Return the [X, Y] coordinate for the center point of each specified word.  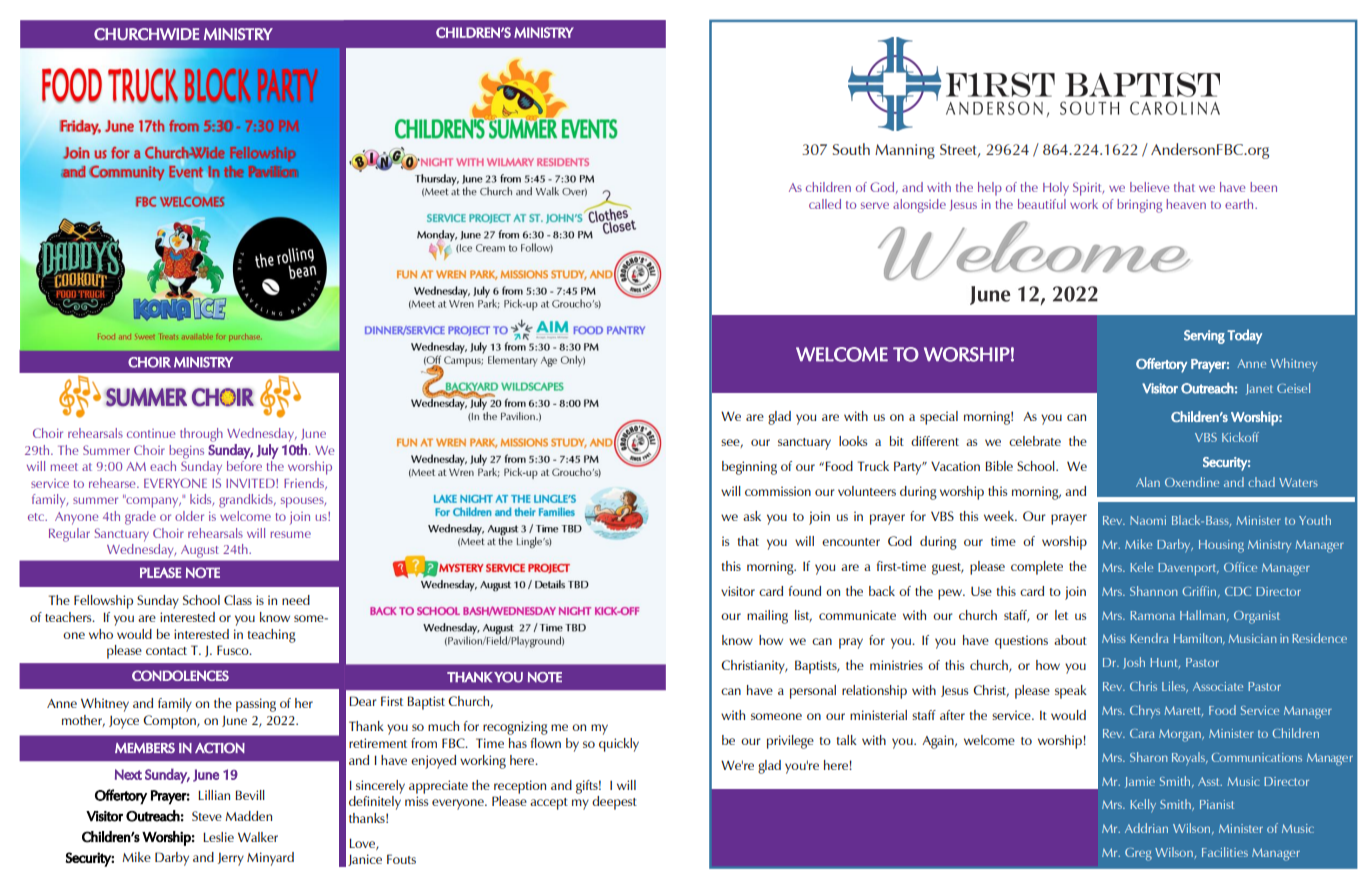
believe [1149, 187]
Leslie [218, 837]
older [189, 516]
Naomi [1148, 520]
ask [752, 516]
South [851, 149]
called [825, 204]
